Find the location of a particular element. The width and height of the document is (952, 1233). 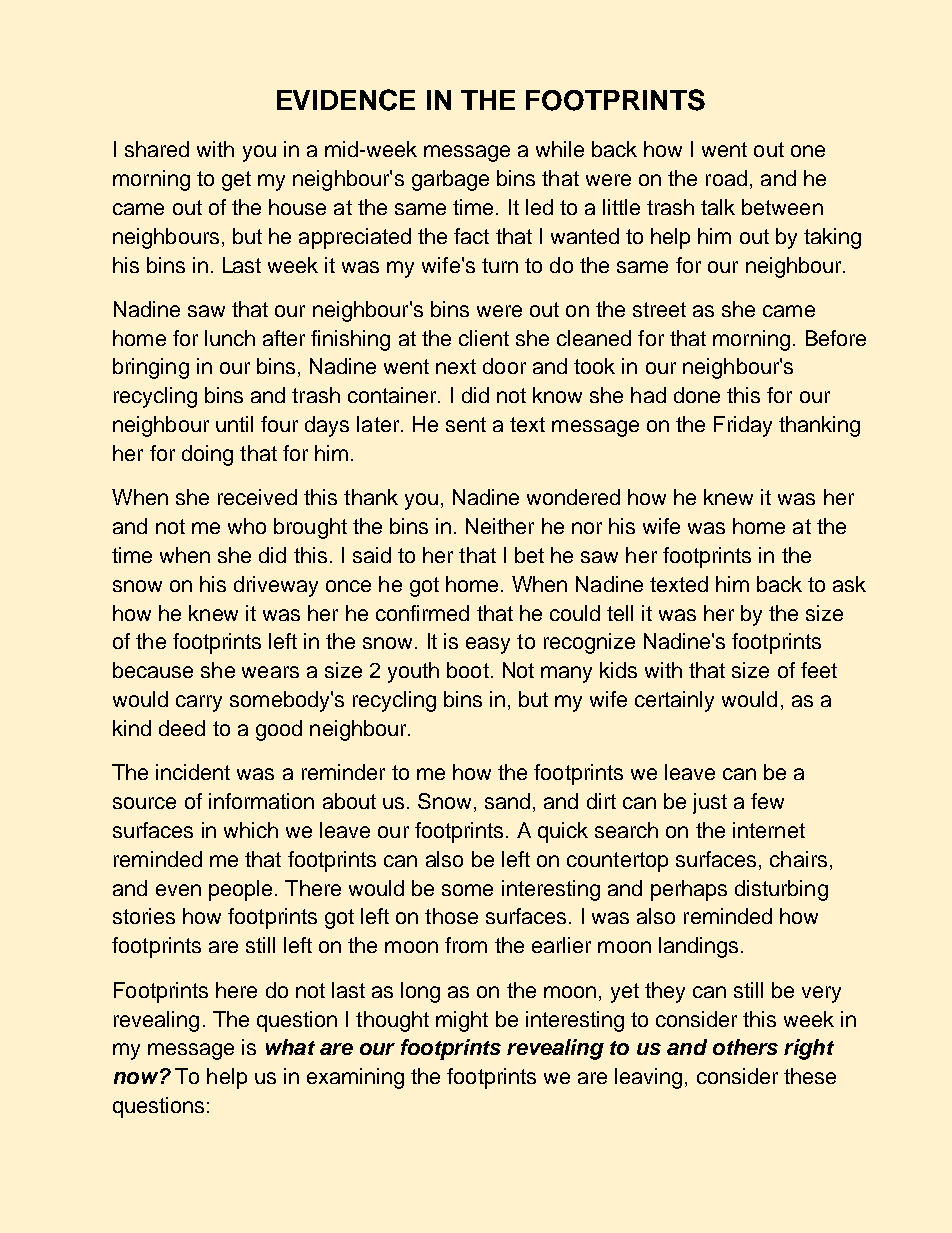

shared is located at coordinates (157, 149).
